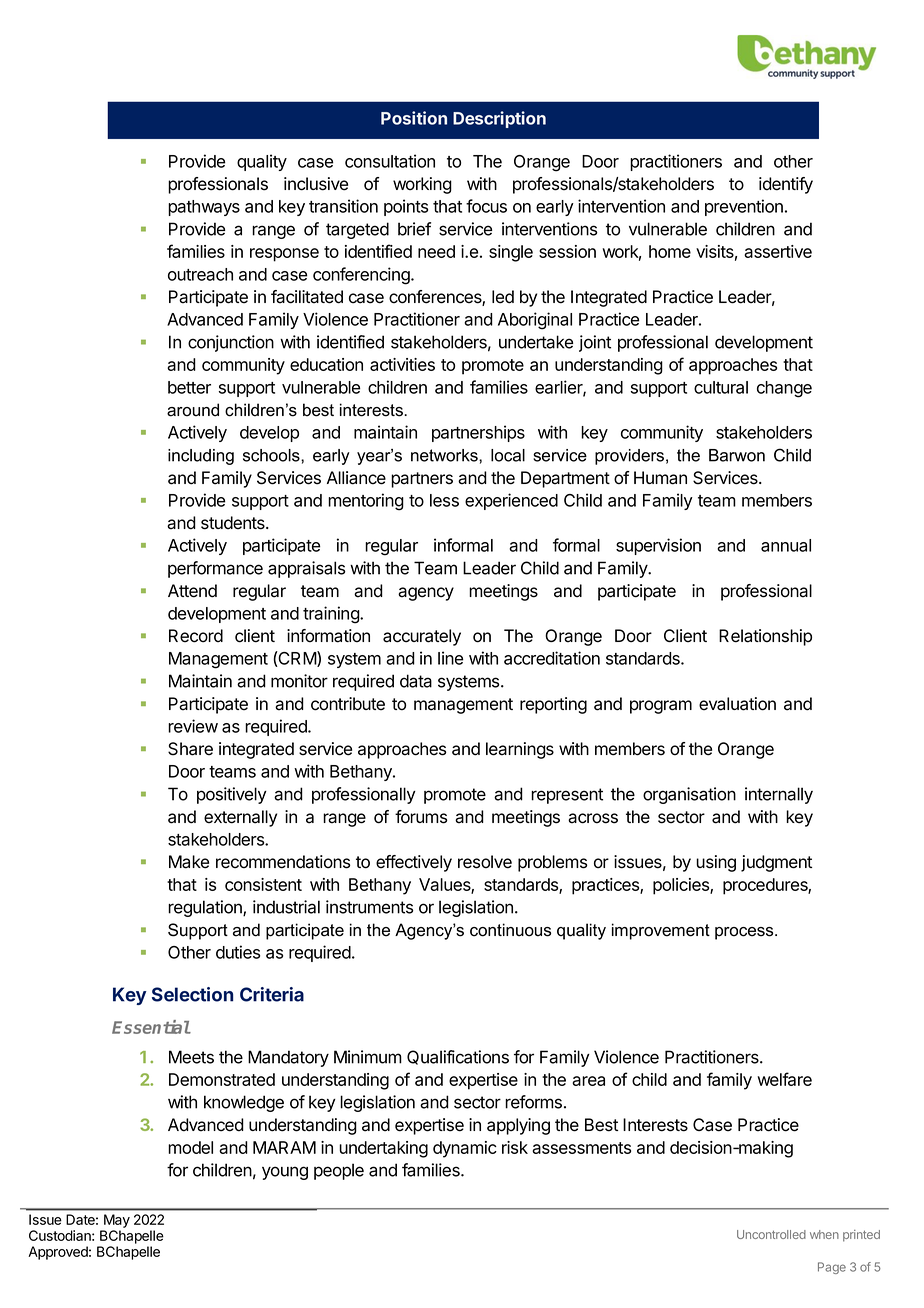 This screenshot has height=1308, width=924. Describe the element at coordinates (285, 1173) in the screenshot. I see `young` at that location.
